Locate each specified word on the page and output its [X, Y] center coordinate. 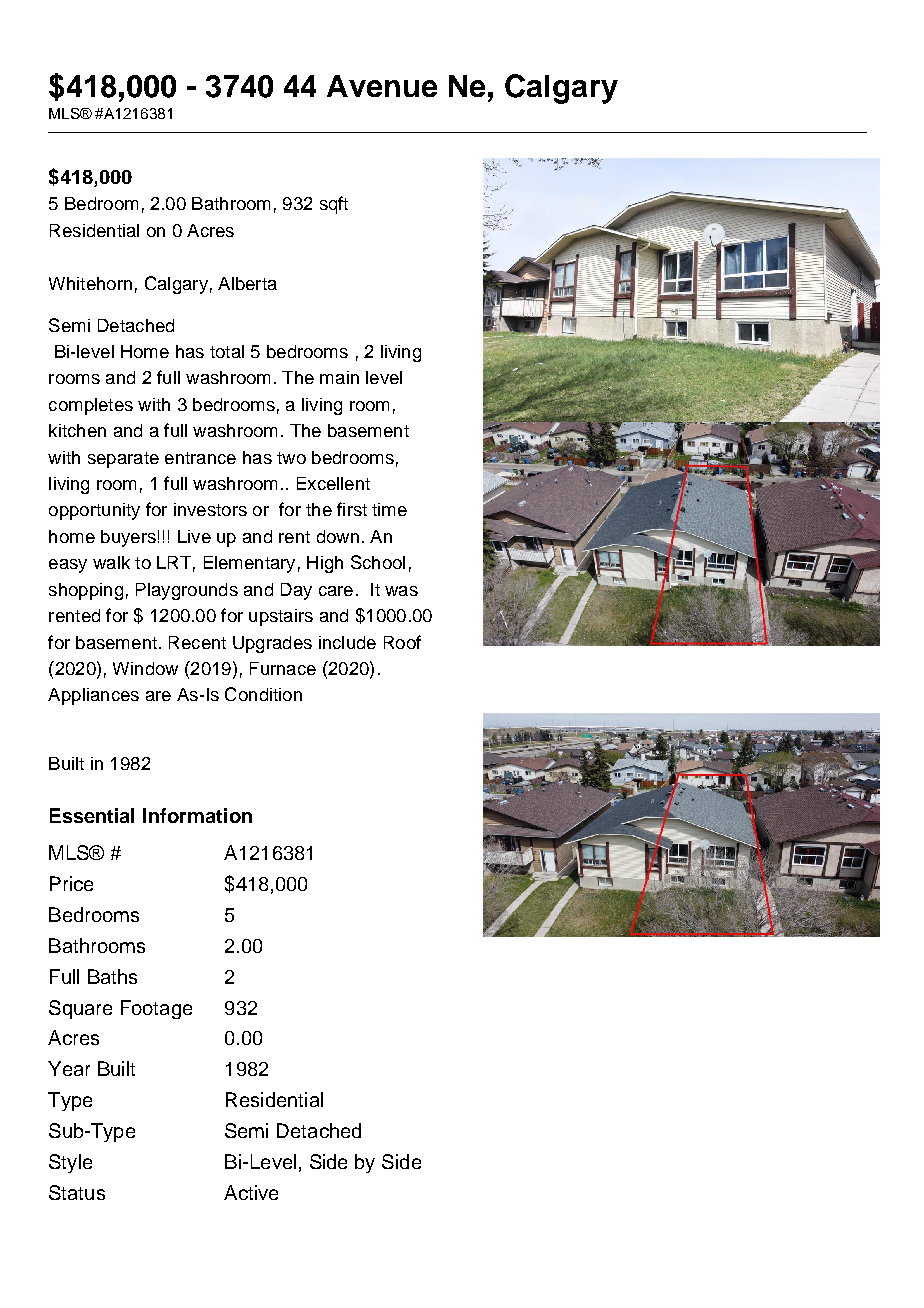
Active [251, 1192]
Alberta [247, 283]
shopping [86, 591]
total [227, 351]
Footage [156, 1009]
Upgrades [272, 644]
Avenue [382, 86]
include [347, 642]
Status [77, 1192]
